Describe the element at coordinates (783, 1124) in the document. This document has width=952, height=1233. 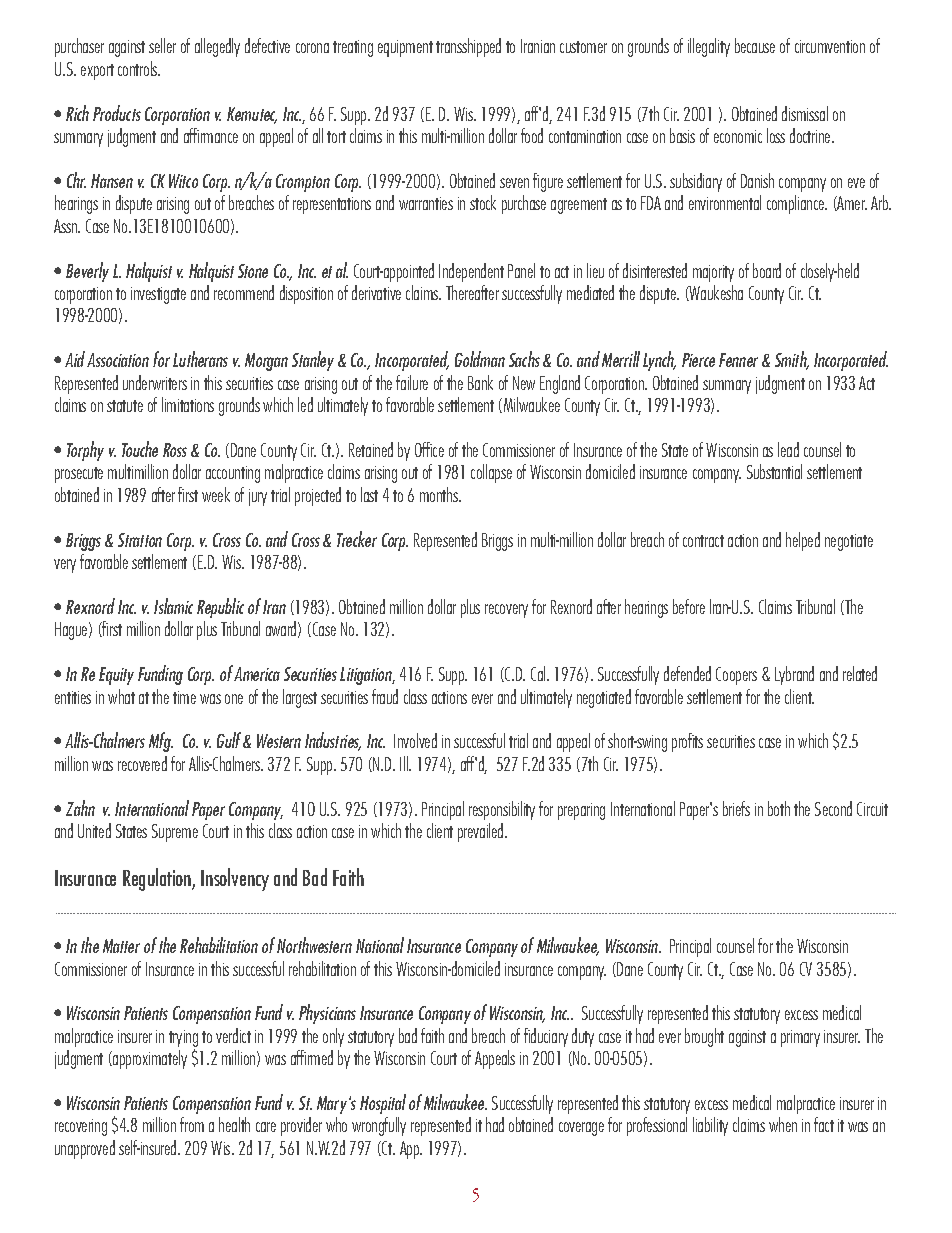
I see `when` at that location.
